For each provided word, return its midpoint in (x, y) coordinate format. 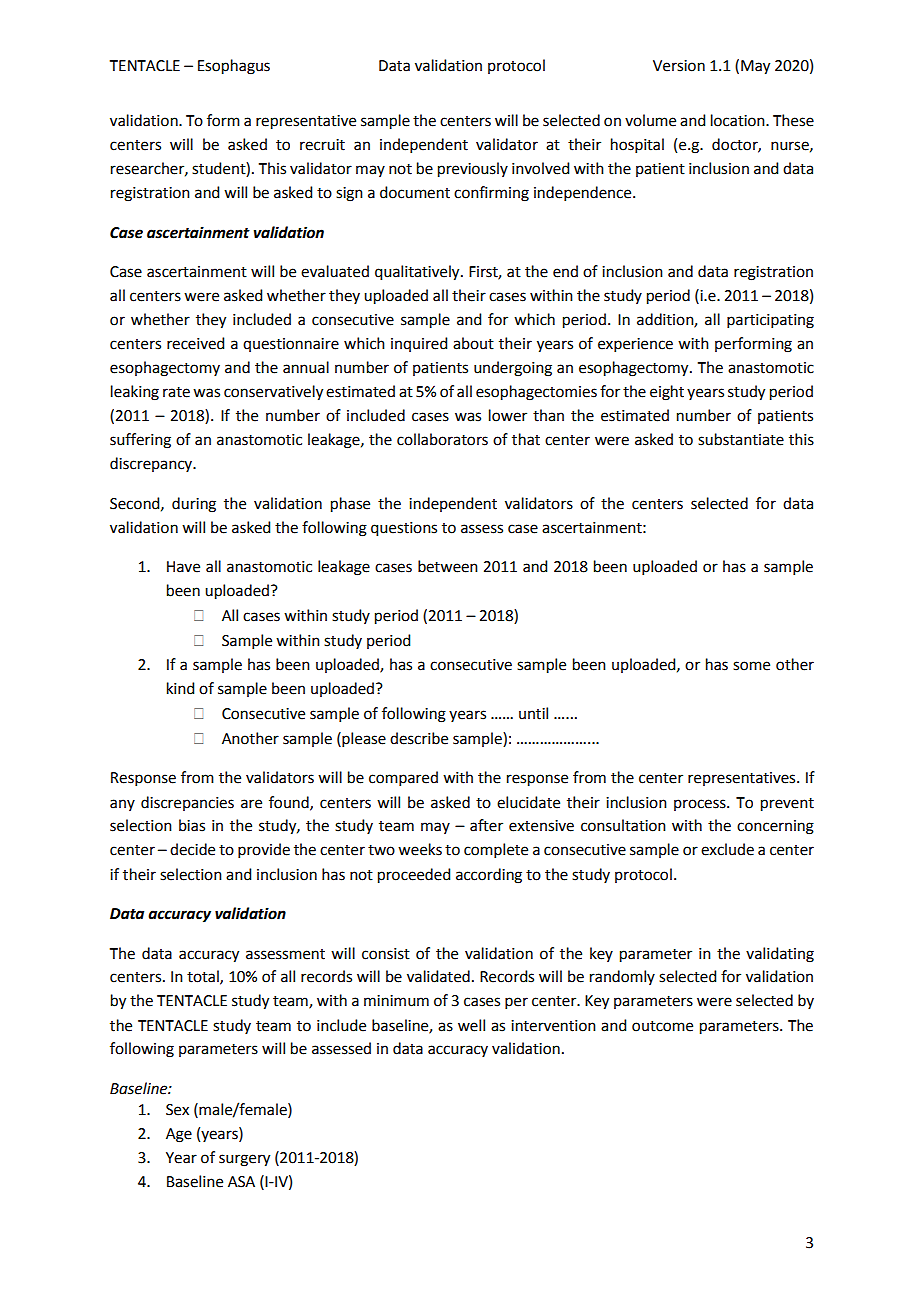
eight (667, 393)
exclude (727, 849)
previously (473, 170)
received (195, 343)
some (751, 666)
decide (192, 849)
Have (183, 567)
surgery (244, 1160)
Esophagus (234, 67)
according (489, 876)
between (448, 566)
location (739, 120)
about (473, 343)
